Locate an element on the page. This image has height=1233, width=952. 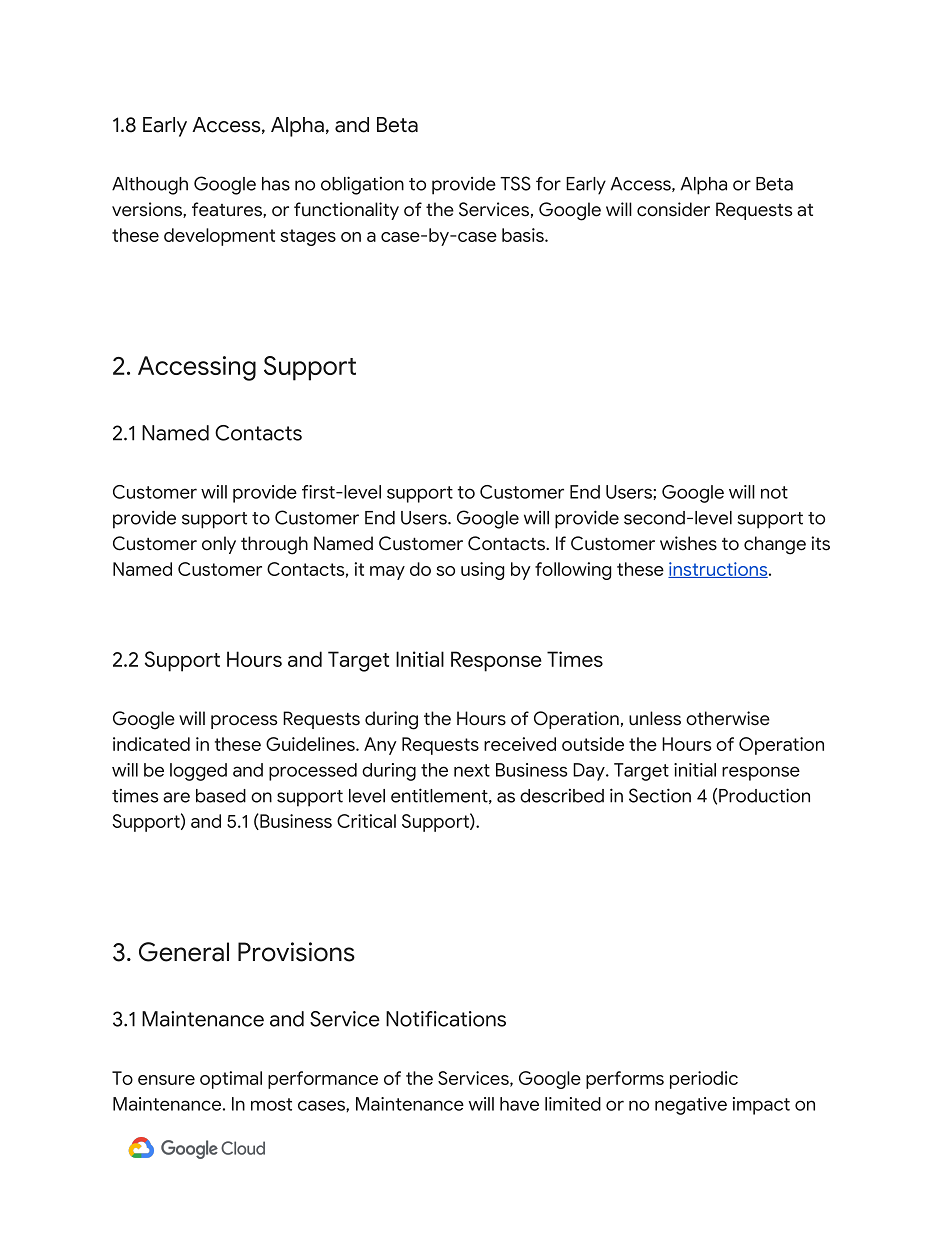
consider is located at coordinates (673, 209).
